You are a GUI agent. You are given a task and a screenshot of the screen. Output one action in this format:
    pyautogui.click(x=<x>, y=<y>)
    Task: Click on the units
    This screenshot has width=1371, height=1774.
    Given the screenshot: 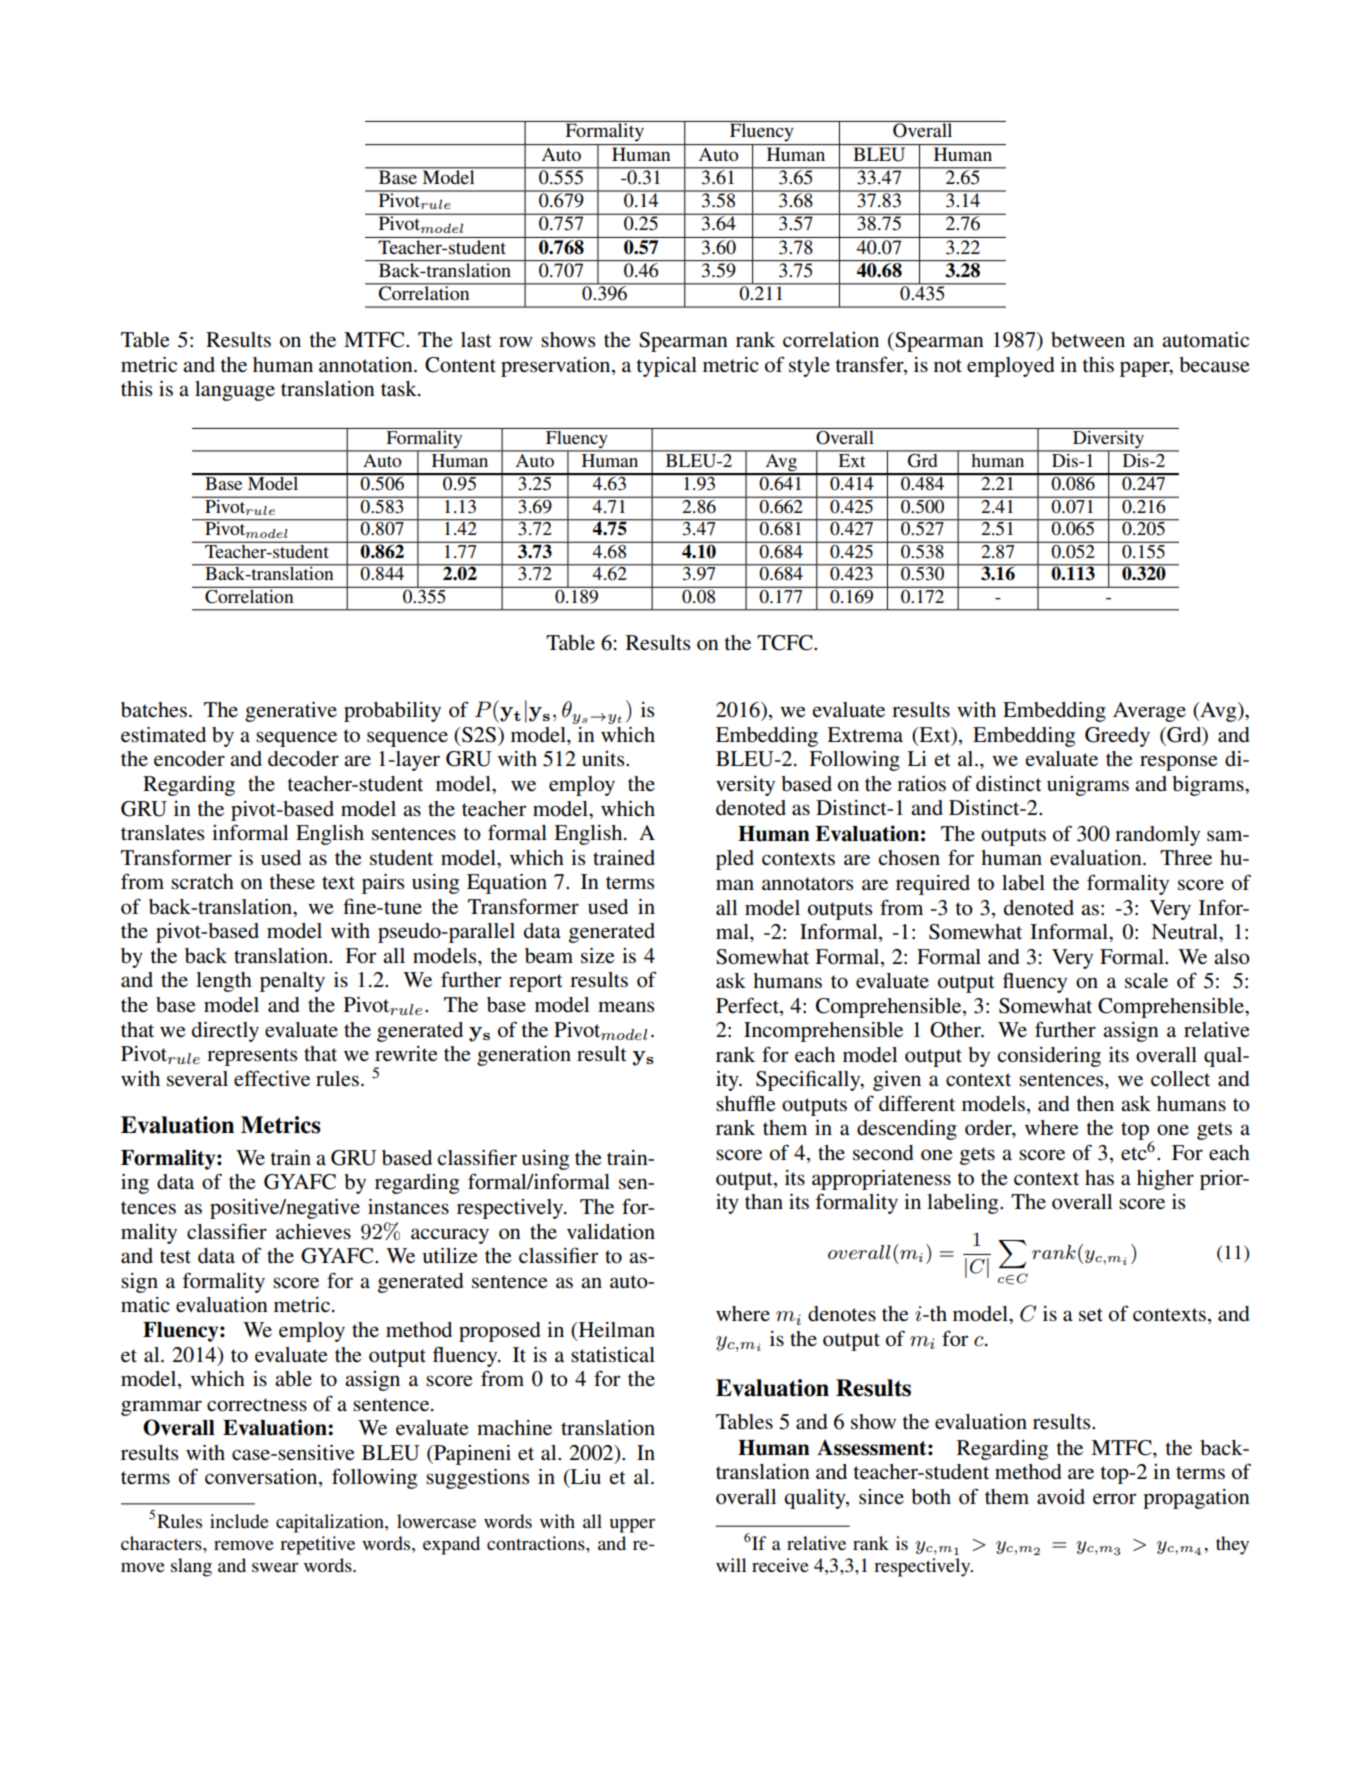 What is the action you would take?
    pyautogui.click(x=604, y=759)
